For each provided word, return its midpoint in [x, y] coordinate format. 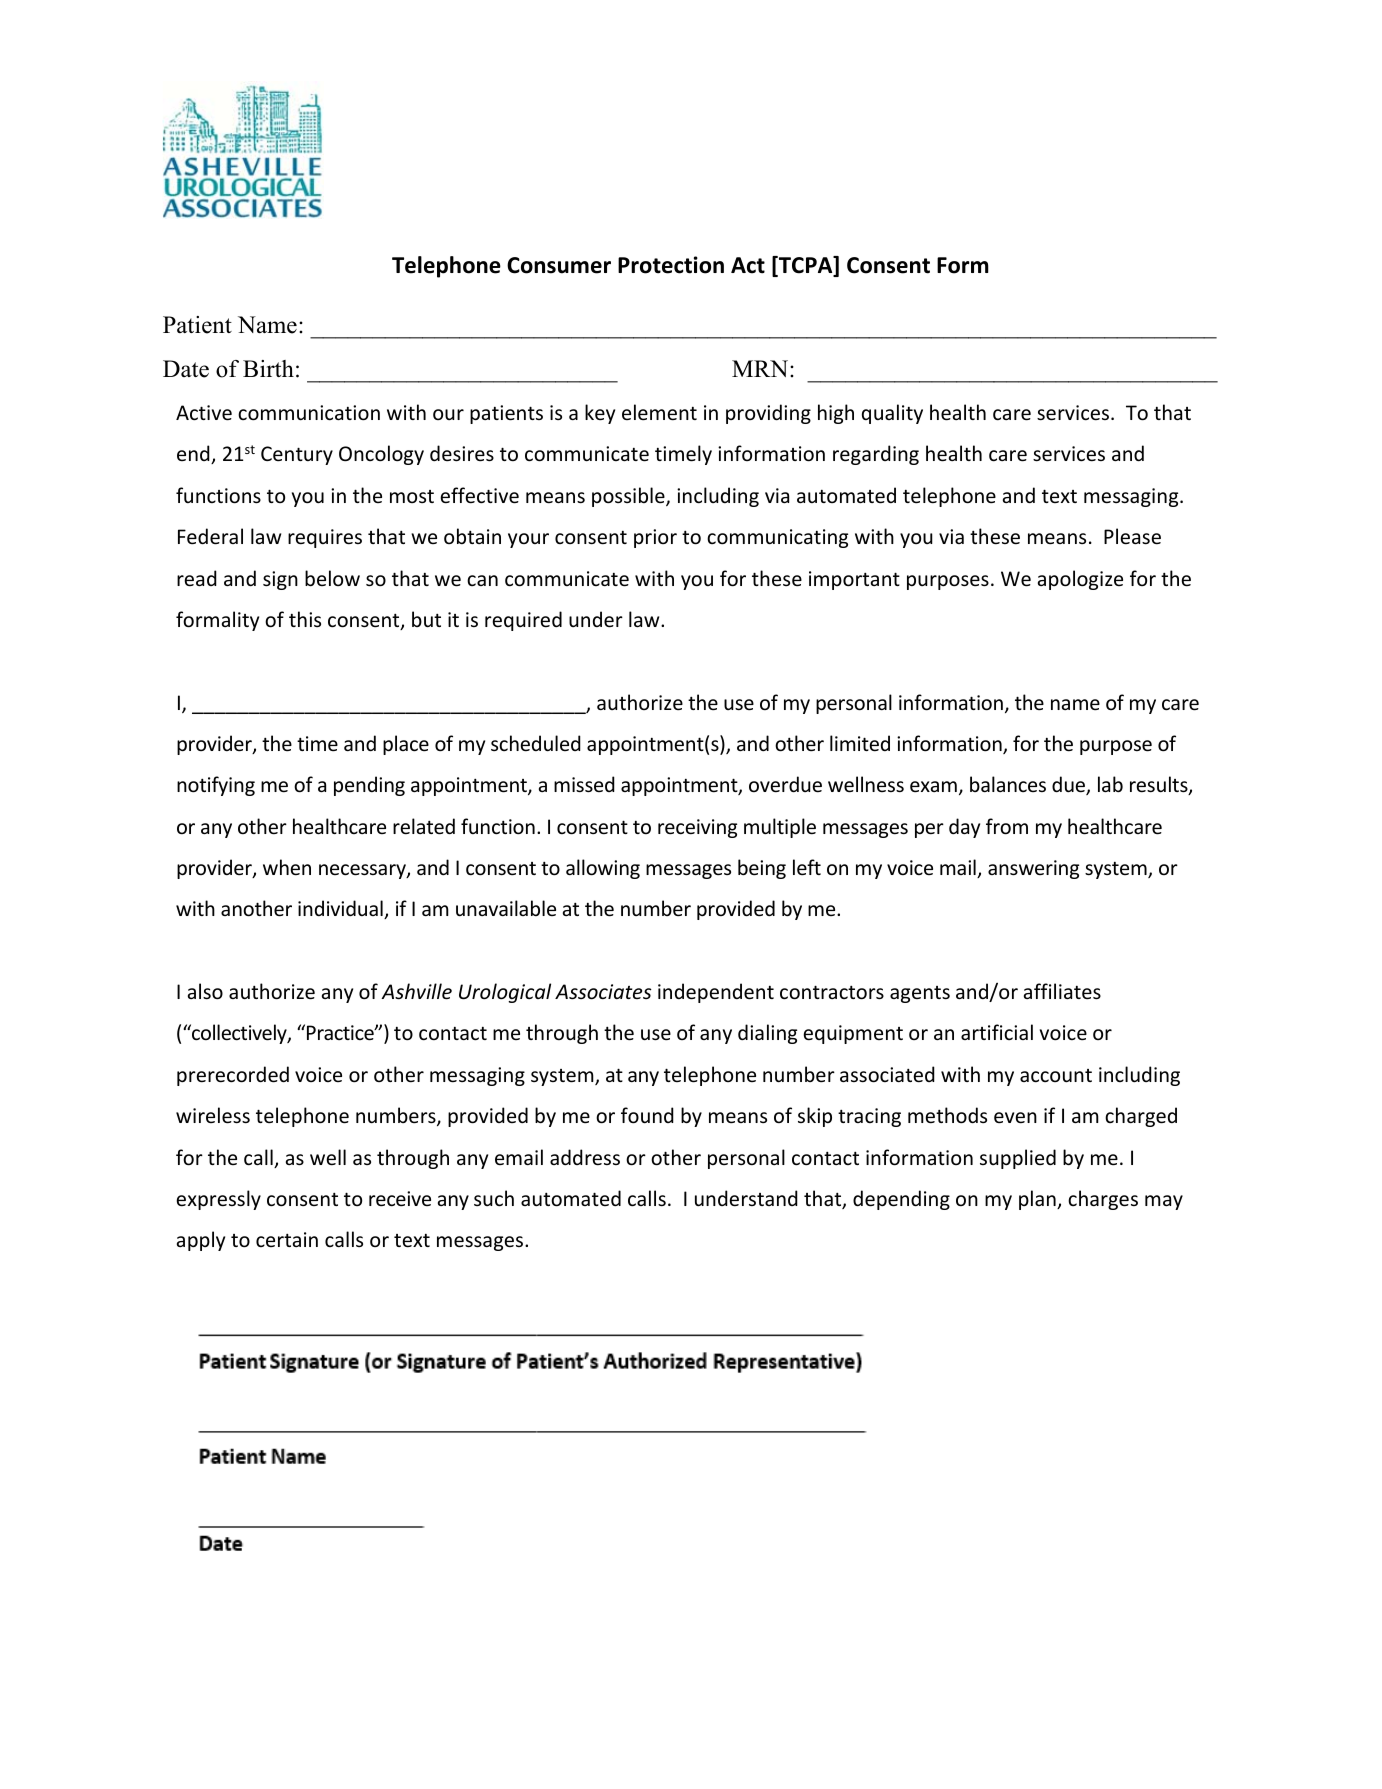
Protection [671, 265]
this [305, 619]
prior [655, 538]
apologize [1080, 580]
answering [1033, 869]
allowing [603, 869]
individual [341, 909]
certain [287, 1239]
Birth [268, 368]
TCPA [805, 266]
